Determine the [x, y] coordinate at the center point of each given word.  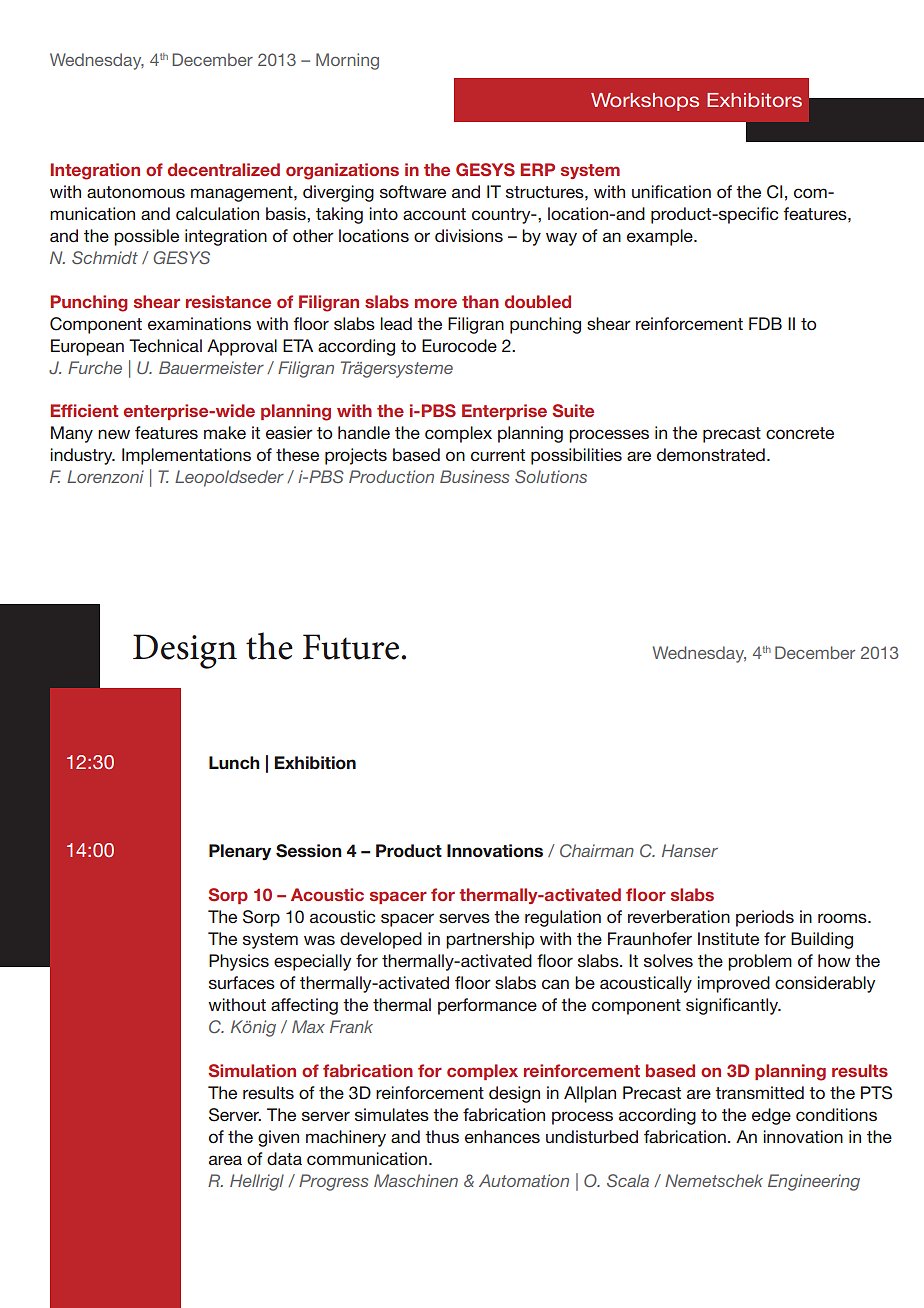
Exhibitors [754, 100]
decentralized [224, 169]
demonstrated [711, 454]
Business [474, 476]
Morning [347, 61]
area [225, 1160]
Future [351, 647]
